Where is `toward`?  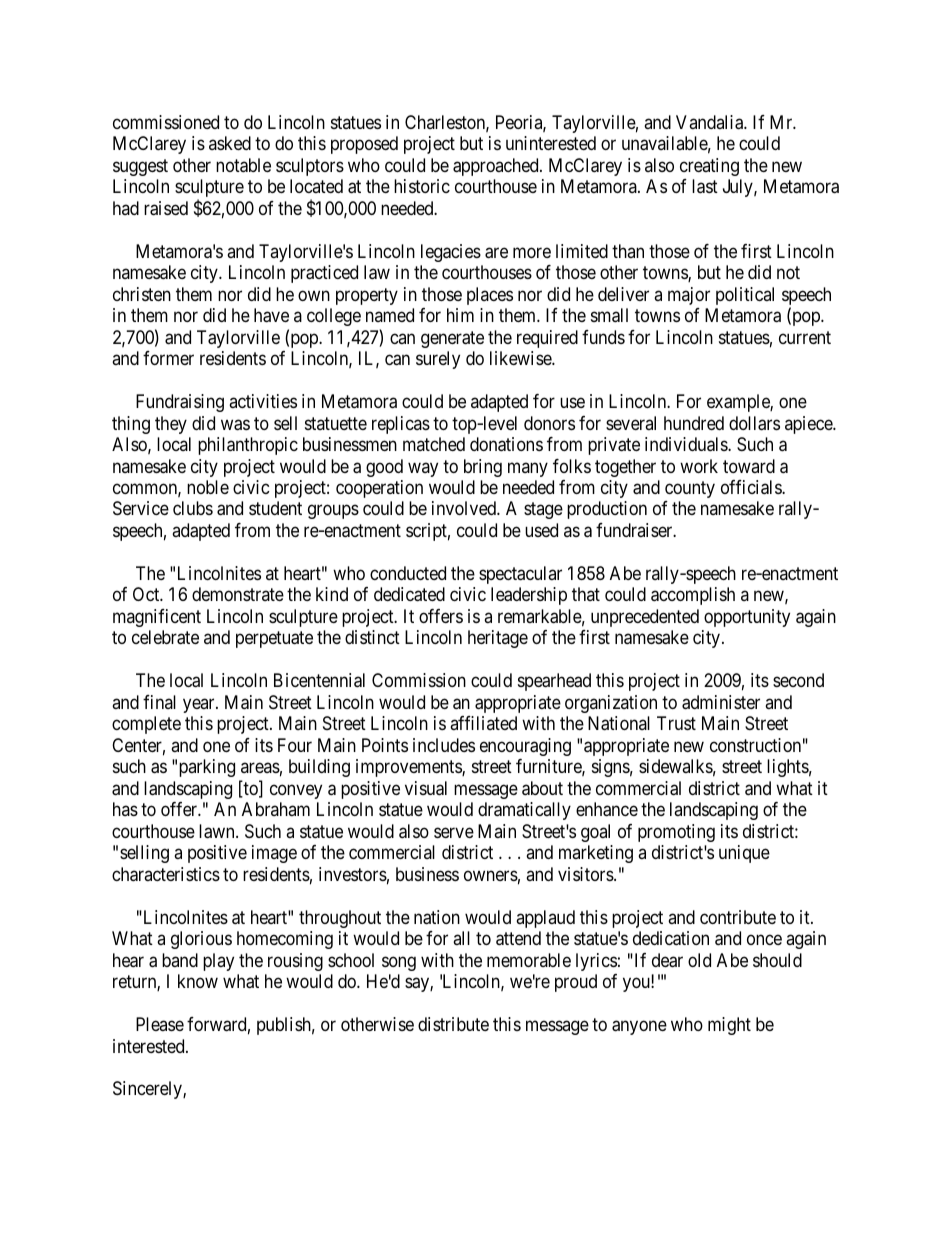
toward is located at coordinates (749, 466).
